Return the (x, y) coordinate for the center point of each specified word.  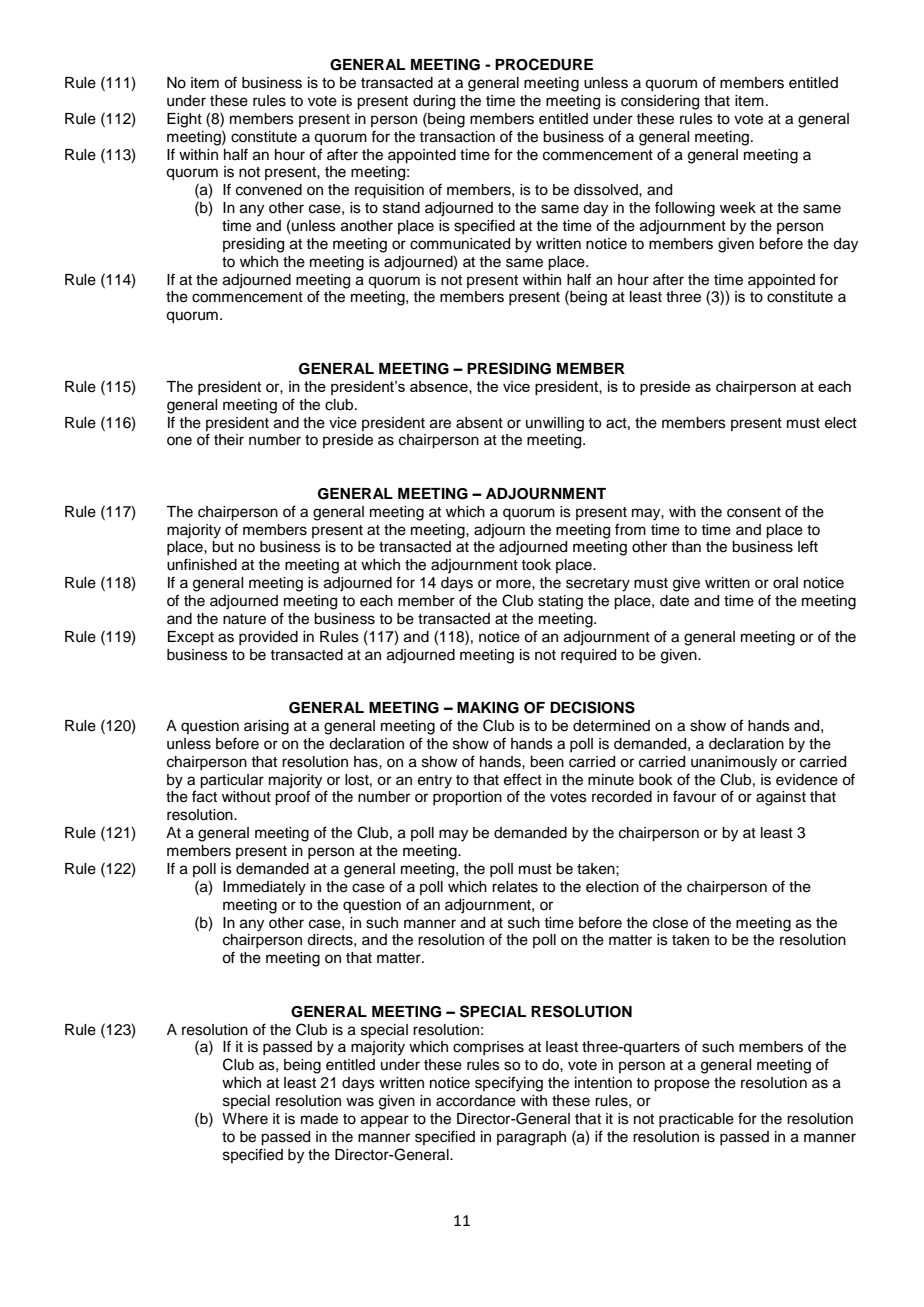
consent (754, 512)
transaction (457, 137)
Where (245, 1119)
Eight (184, 120)
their (229, 440)
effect (523, 779)
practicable (696, 1120)
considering (660, 102)
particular (232, 781)
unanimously (734, 763)
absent (479, 423)
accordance (476, 1101)
